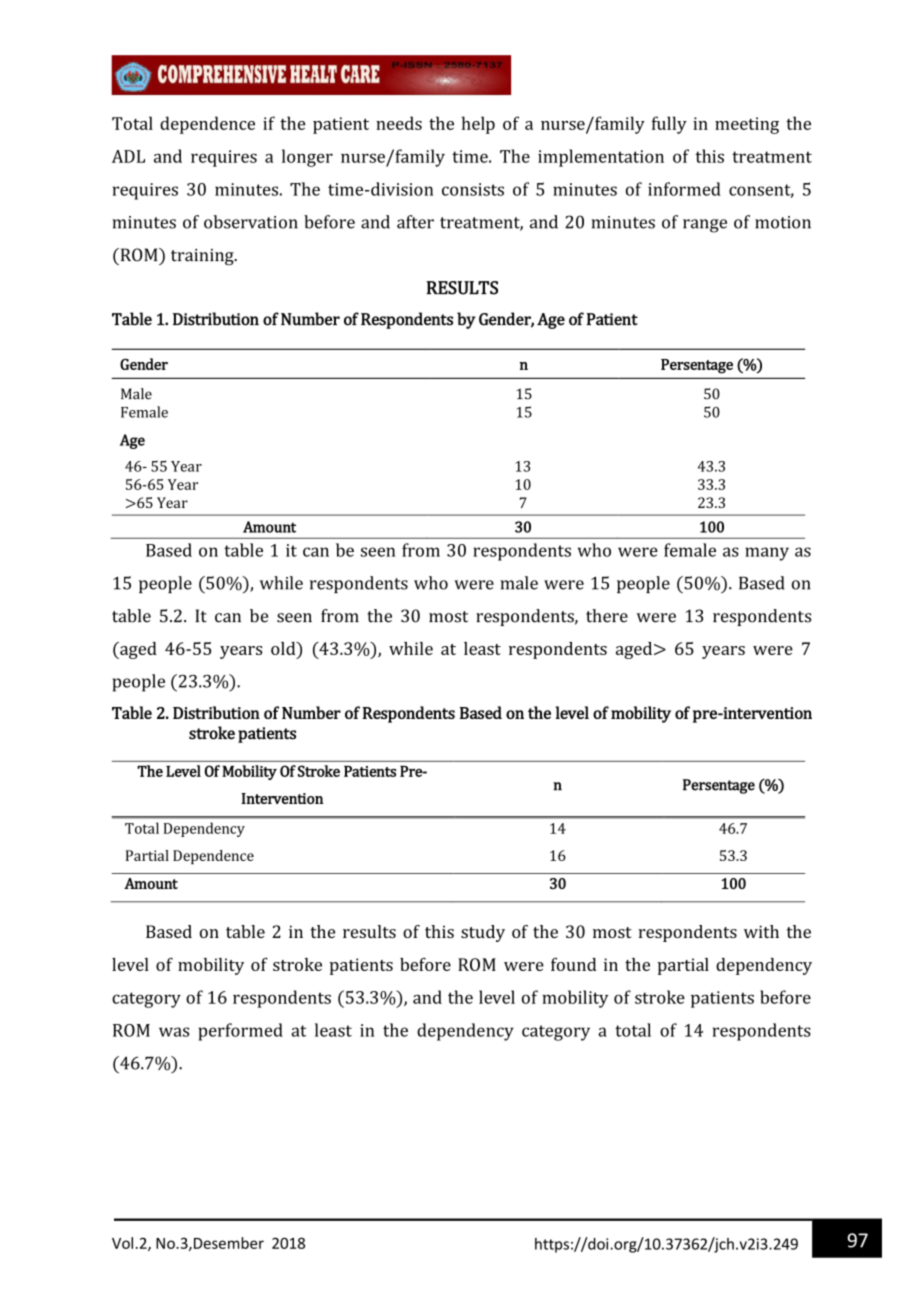 The image size is (924, 1308). Describe the element at coordinates (669, 125) in the document. I see `fully` at that location.
